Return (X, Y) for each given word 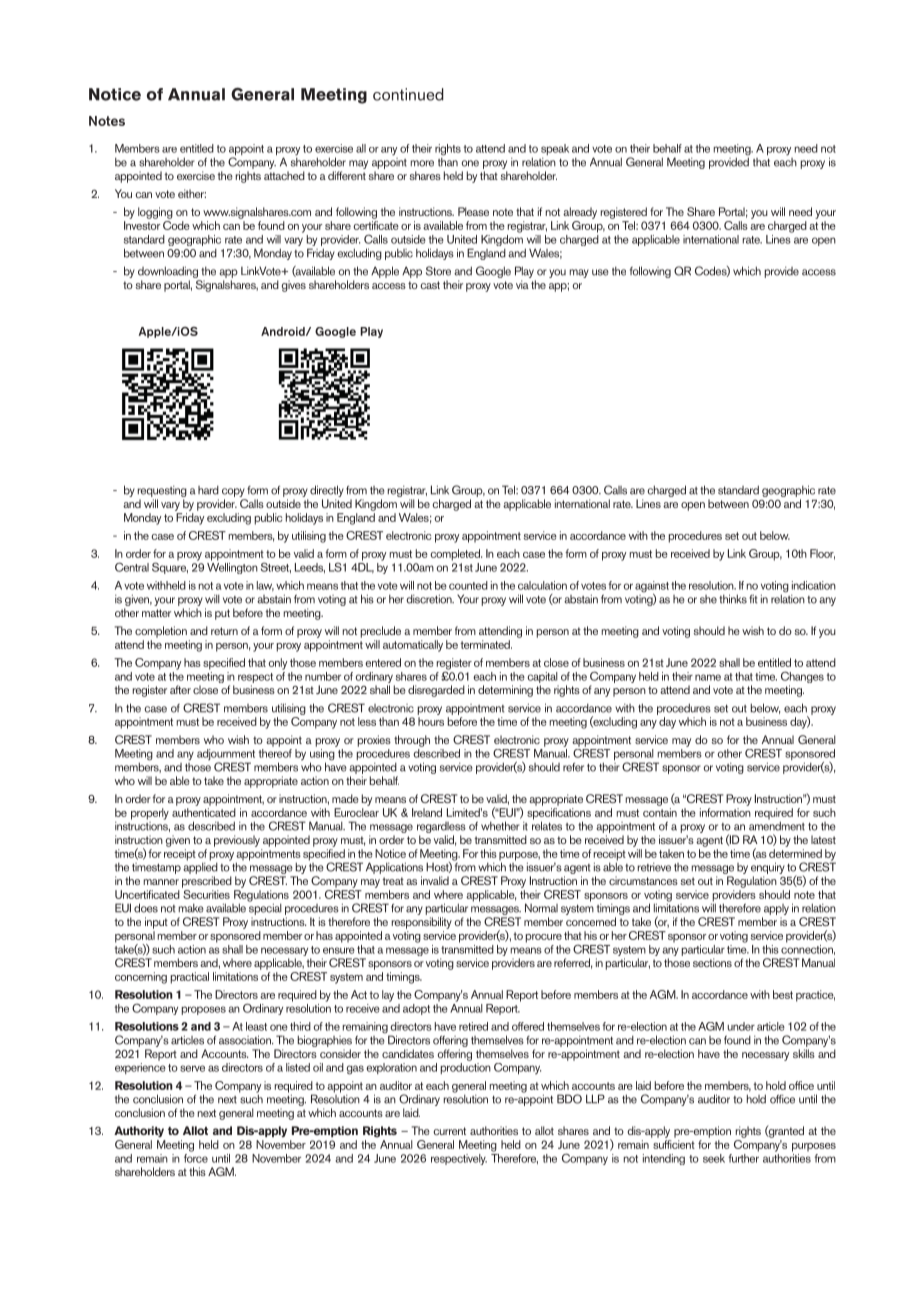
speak (555, 149)
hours (431, 721)
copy (234, 494)
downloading (168, 272)
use (600, 272)
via (522, 284)
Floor (822, 554)
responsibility (422, 923)
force (196, 1157)
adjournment (226, 756)
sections (712, 962)
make (191, 908)
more (422, 163)
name (708, 677)
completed (456, 555)
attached (284, 175)
